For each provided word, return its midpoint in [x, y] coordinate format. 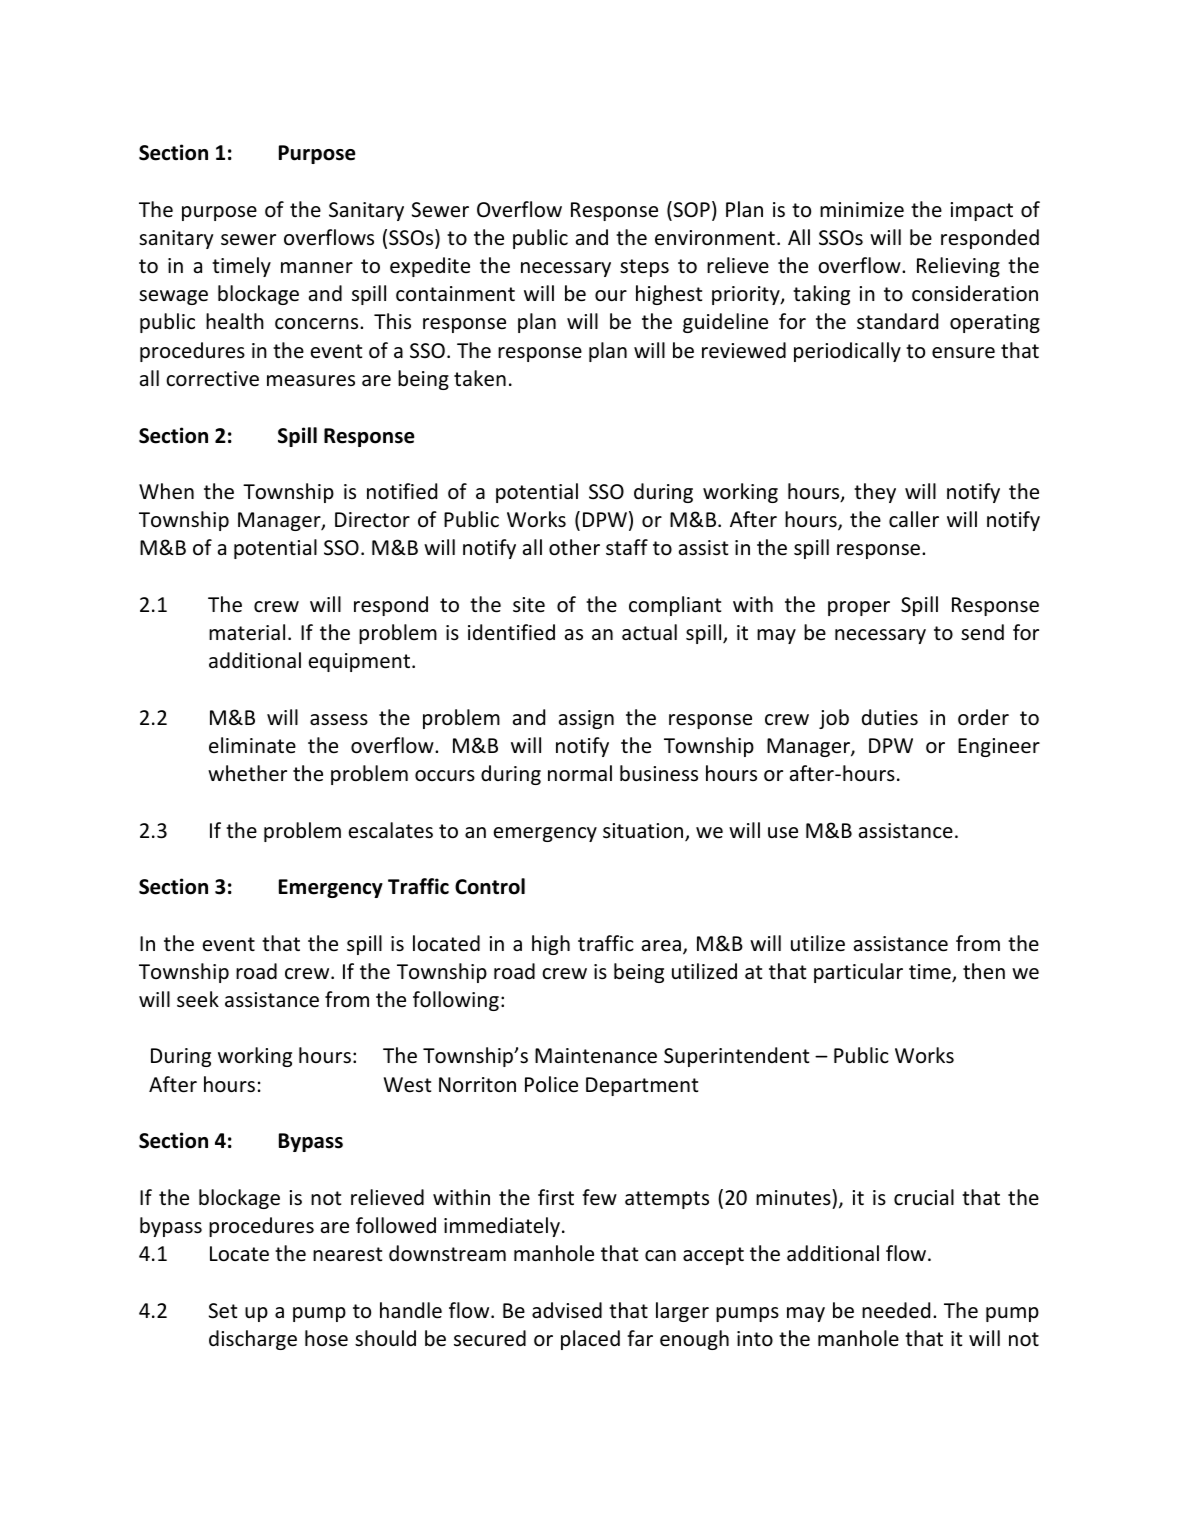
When [166, 491]
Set [223, 1311]
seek [198, 999]
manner [317, 267]
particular [858, 973]
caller [914, 519]
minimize [862, 210]
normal [580, 773]
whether [247, 773]
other [574, 547]
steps [644, 268]
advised [567, 1310]
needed [896, 1310]
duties [890, 717]
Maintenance [596, 1056]
